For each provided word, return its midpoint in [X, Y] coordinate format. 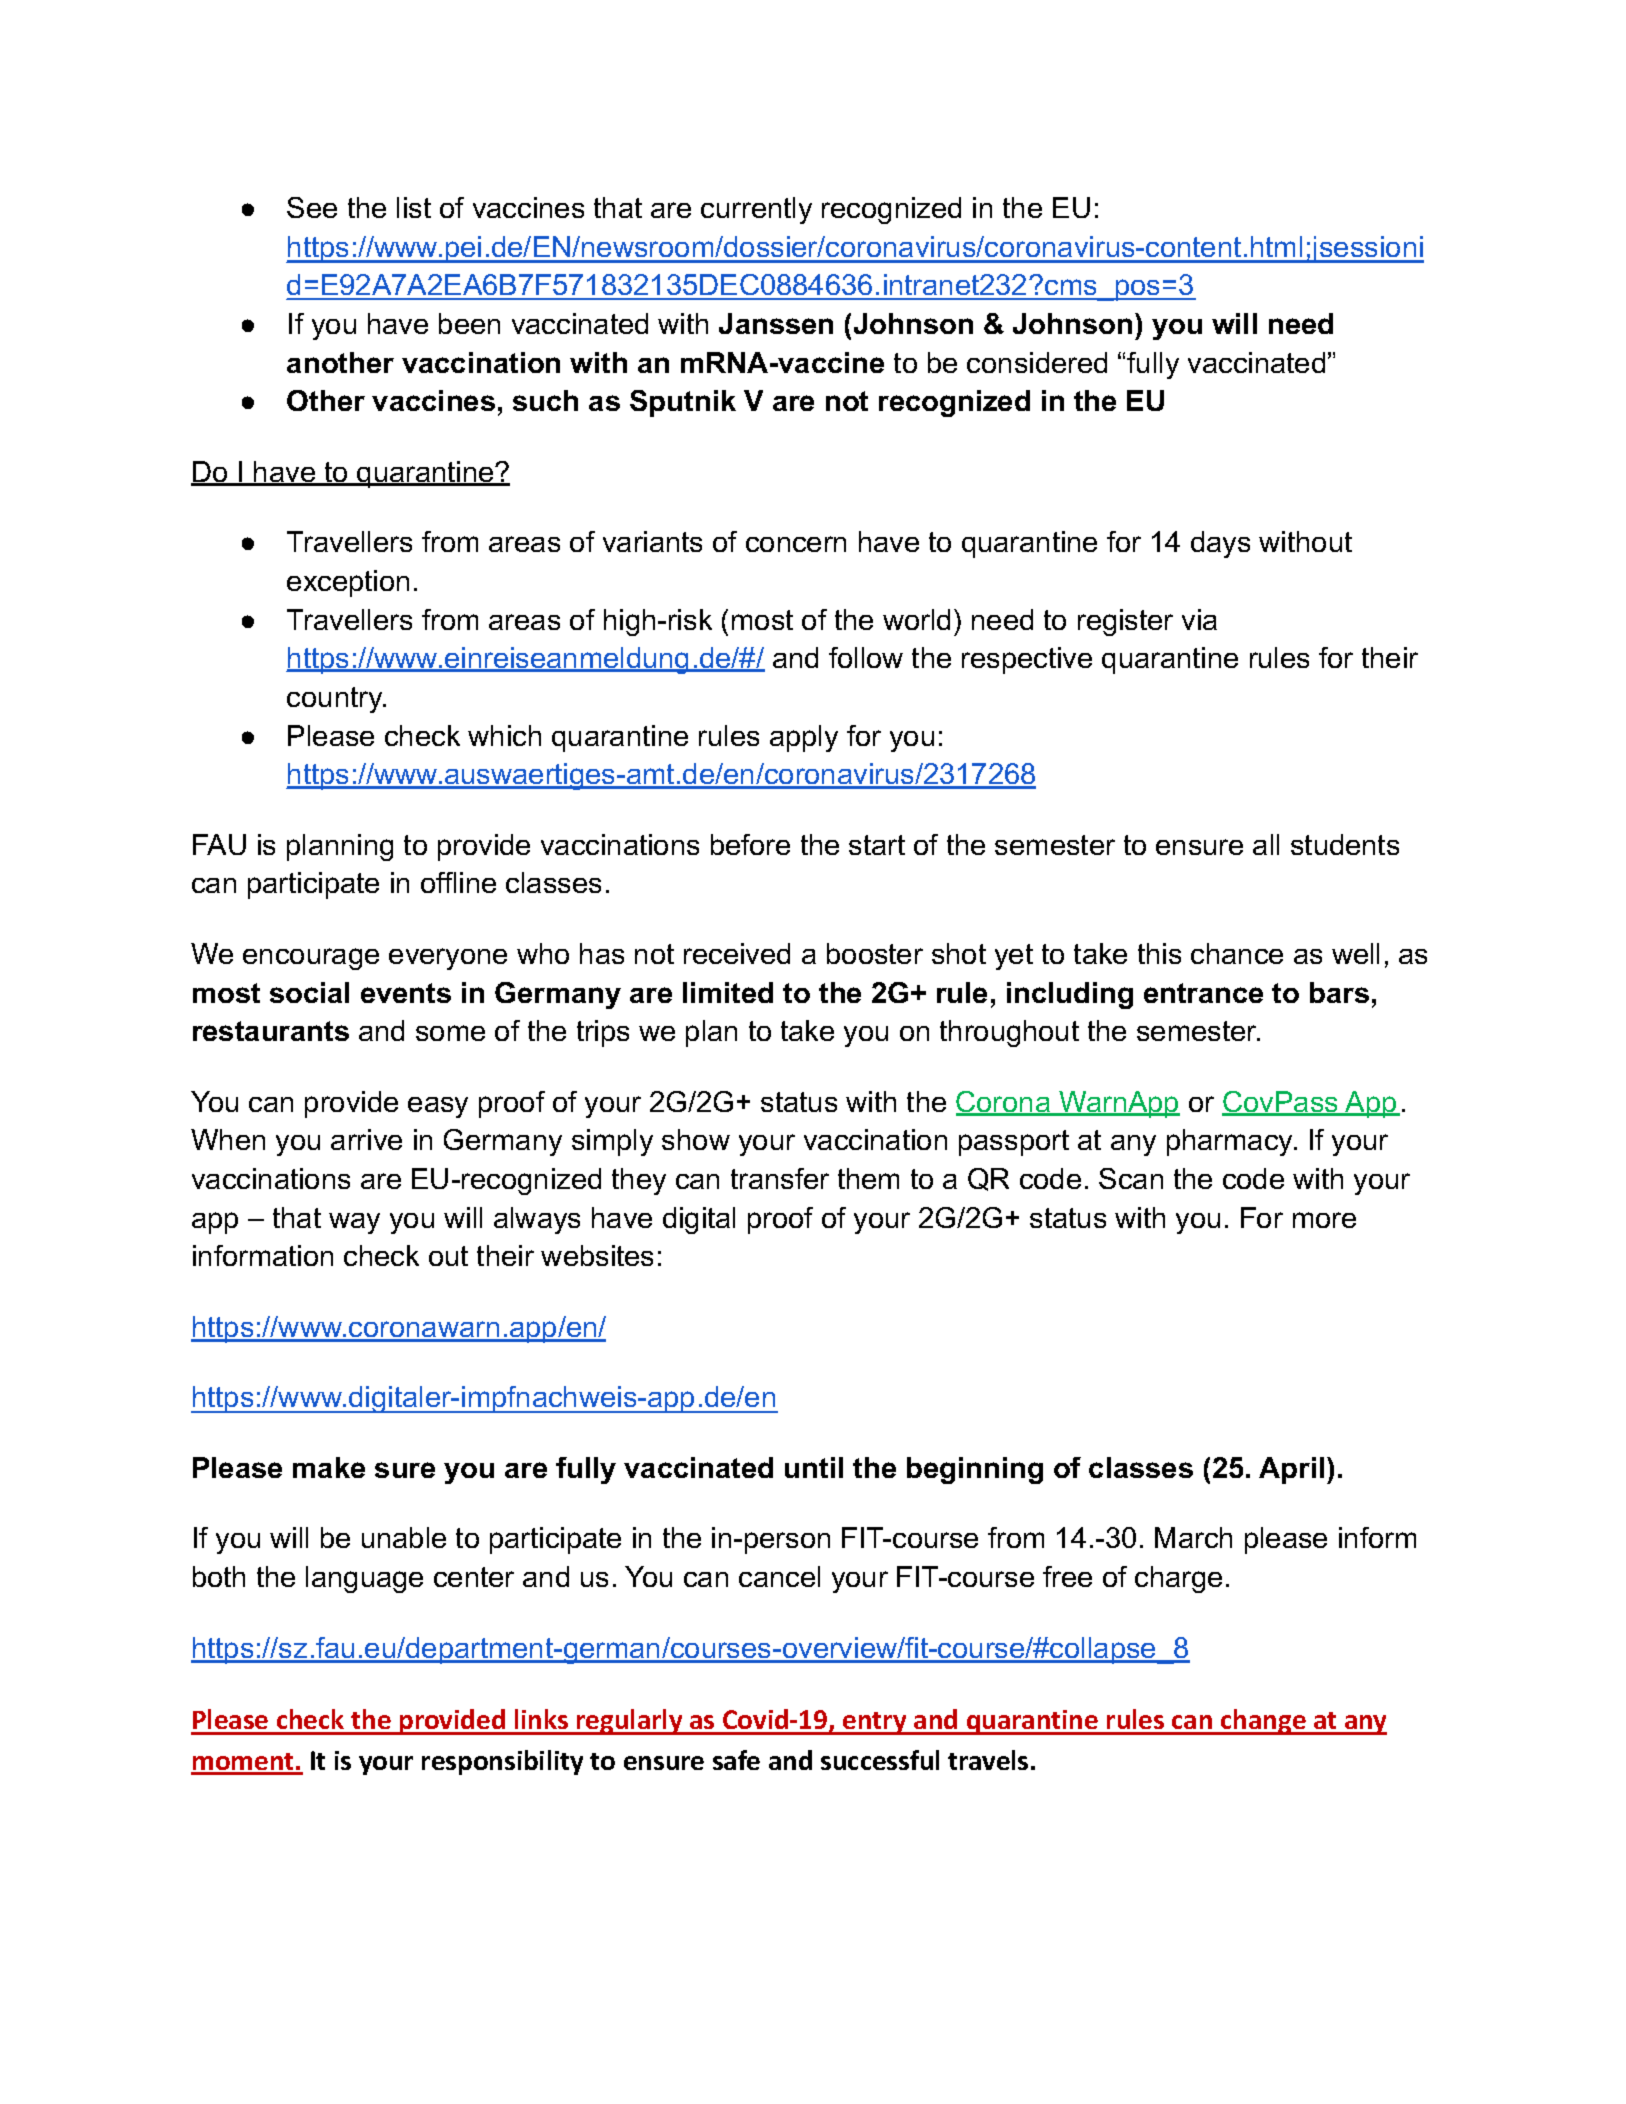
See [312, 207]
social [309, 992]
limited [728, 992]
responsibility [502, 1762]
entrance [1203, 993]
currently [756, 210]
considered [1037, 362]
